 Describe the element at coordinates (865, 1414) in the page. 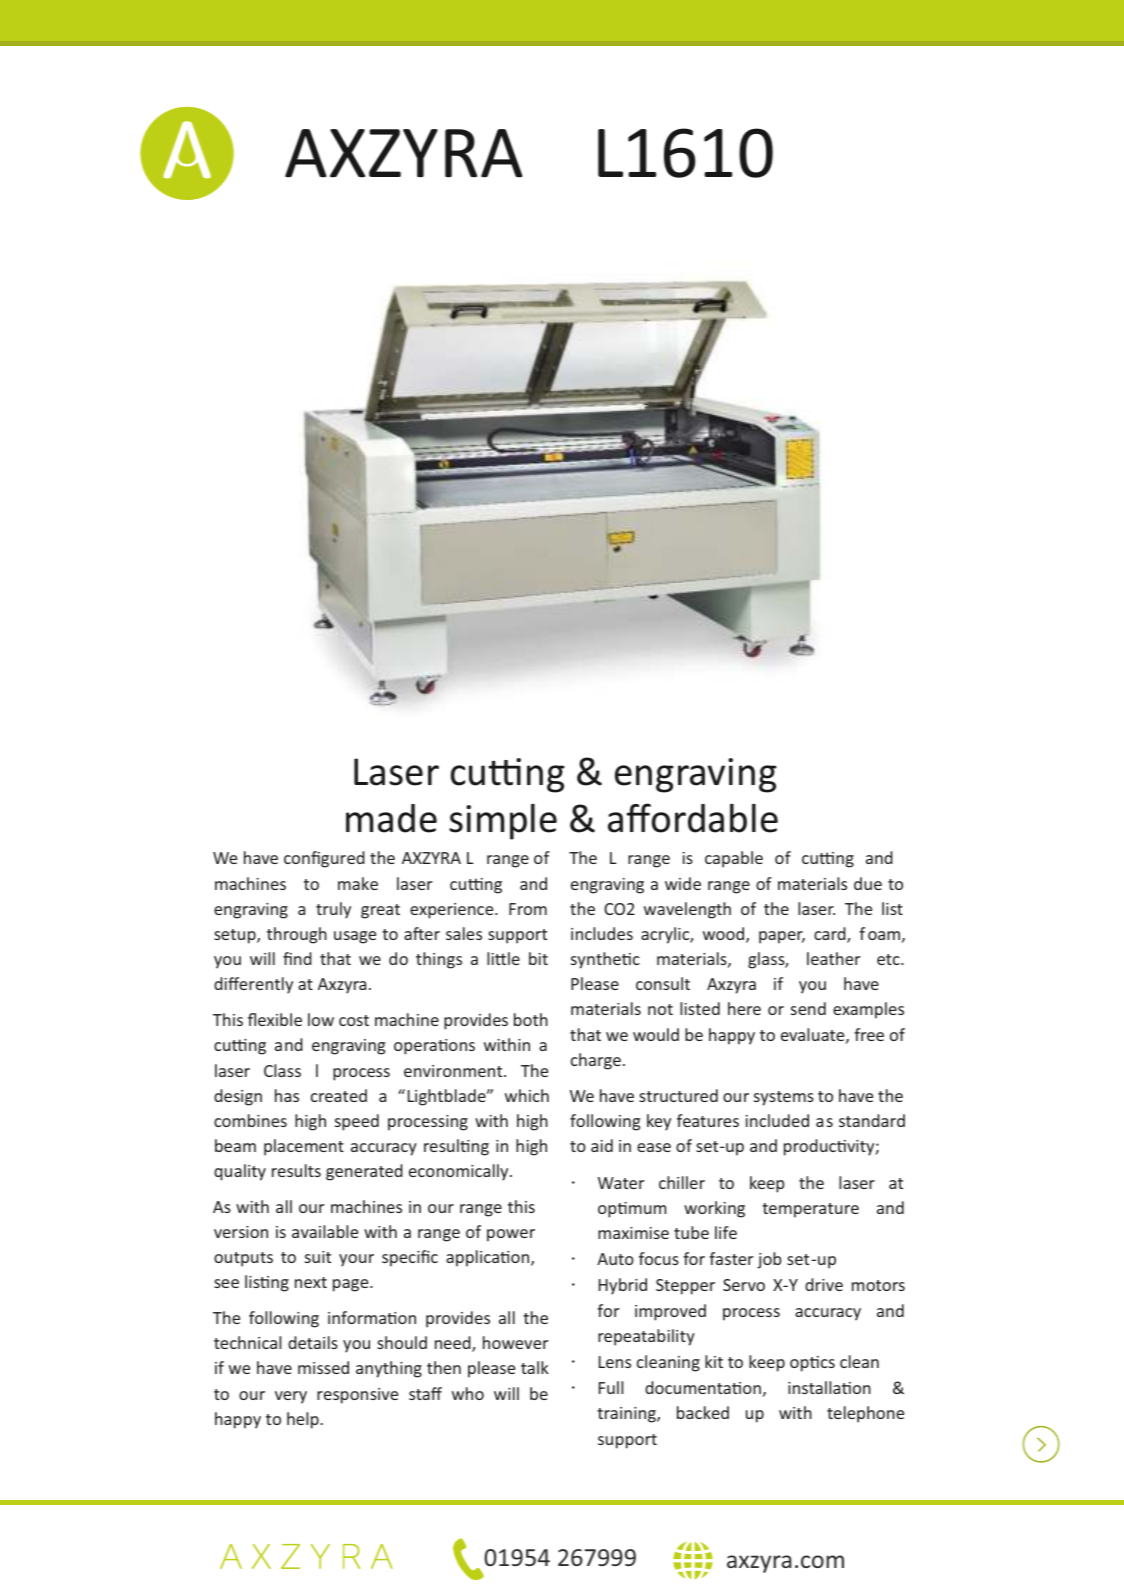

I see `telephone` at that location.
